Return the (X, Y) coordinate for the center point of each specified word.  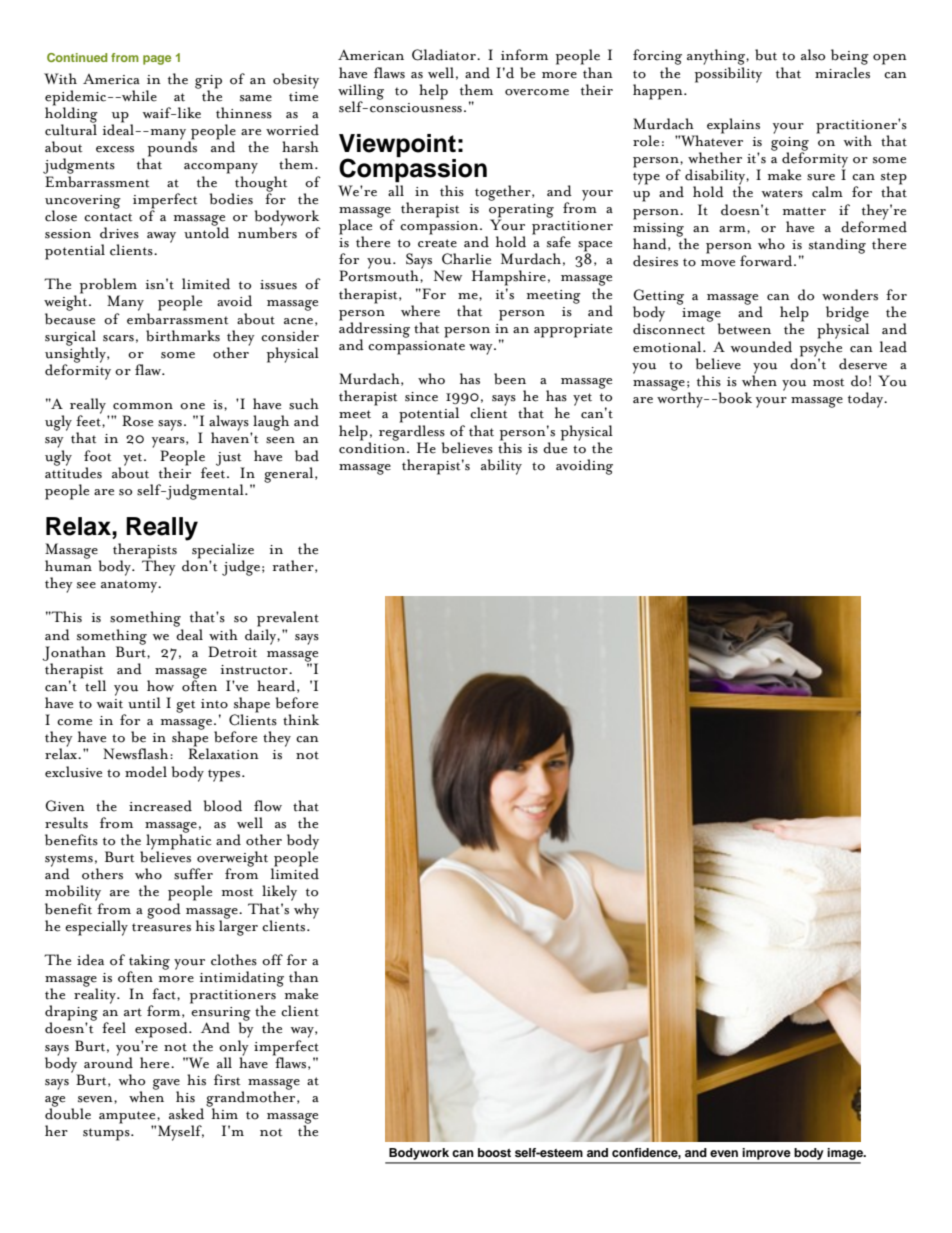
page (157, 60)
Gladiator (445, 55)
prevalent (288, 619)
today (867, 400)
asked (186, 1114)
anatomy (130, 586)
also (813, 55)
